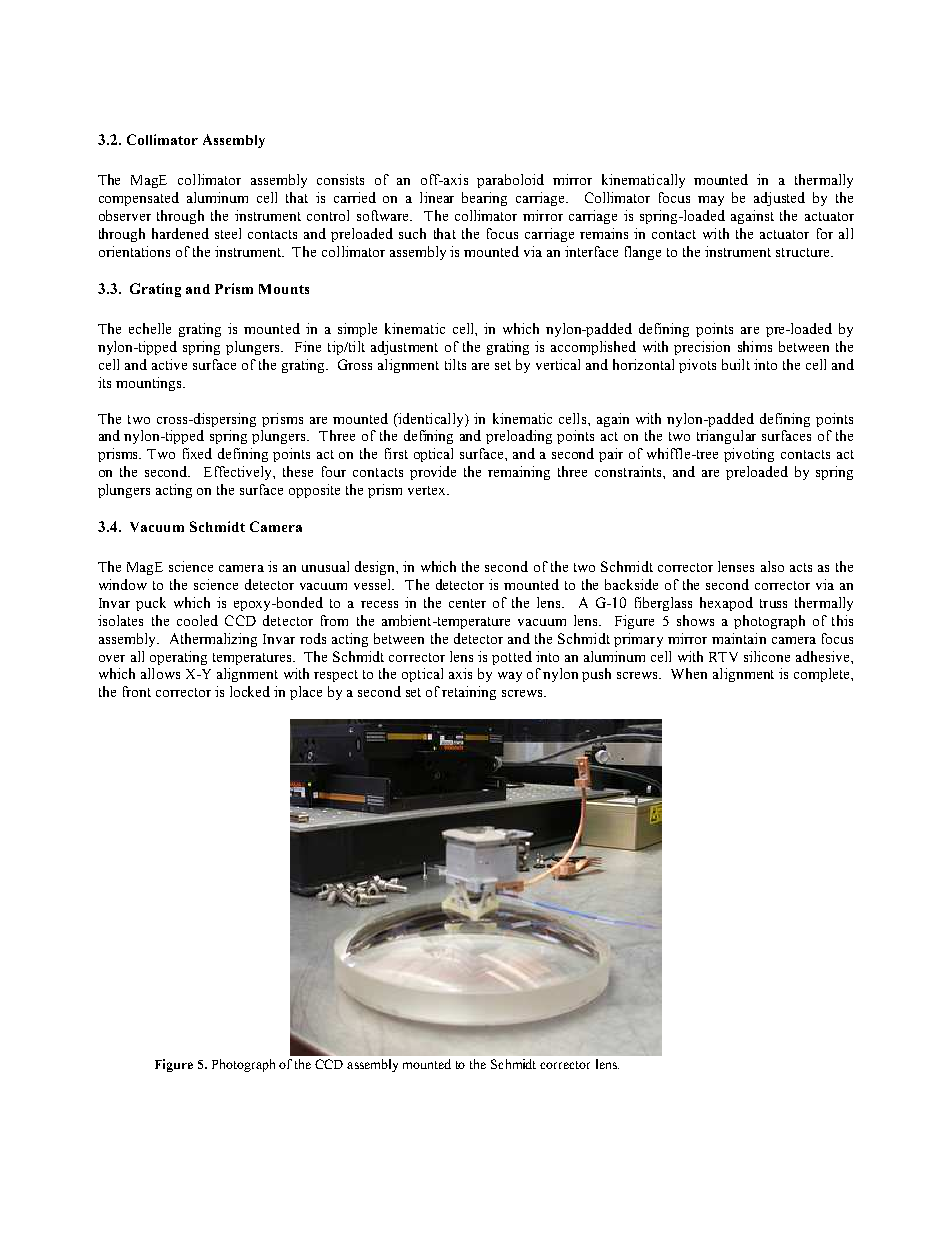 The height and width of the screenshot is (1233, 952). Describe the element at coordinates (197, 453) in the screenshot. I see `fixed` at that location.
